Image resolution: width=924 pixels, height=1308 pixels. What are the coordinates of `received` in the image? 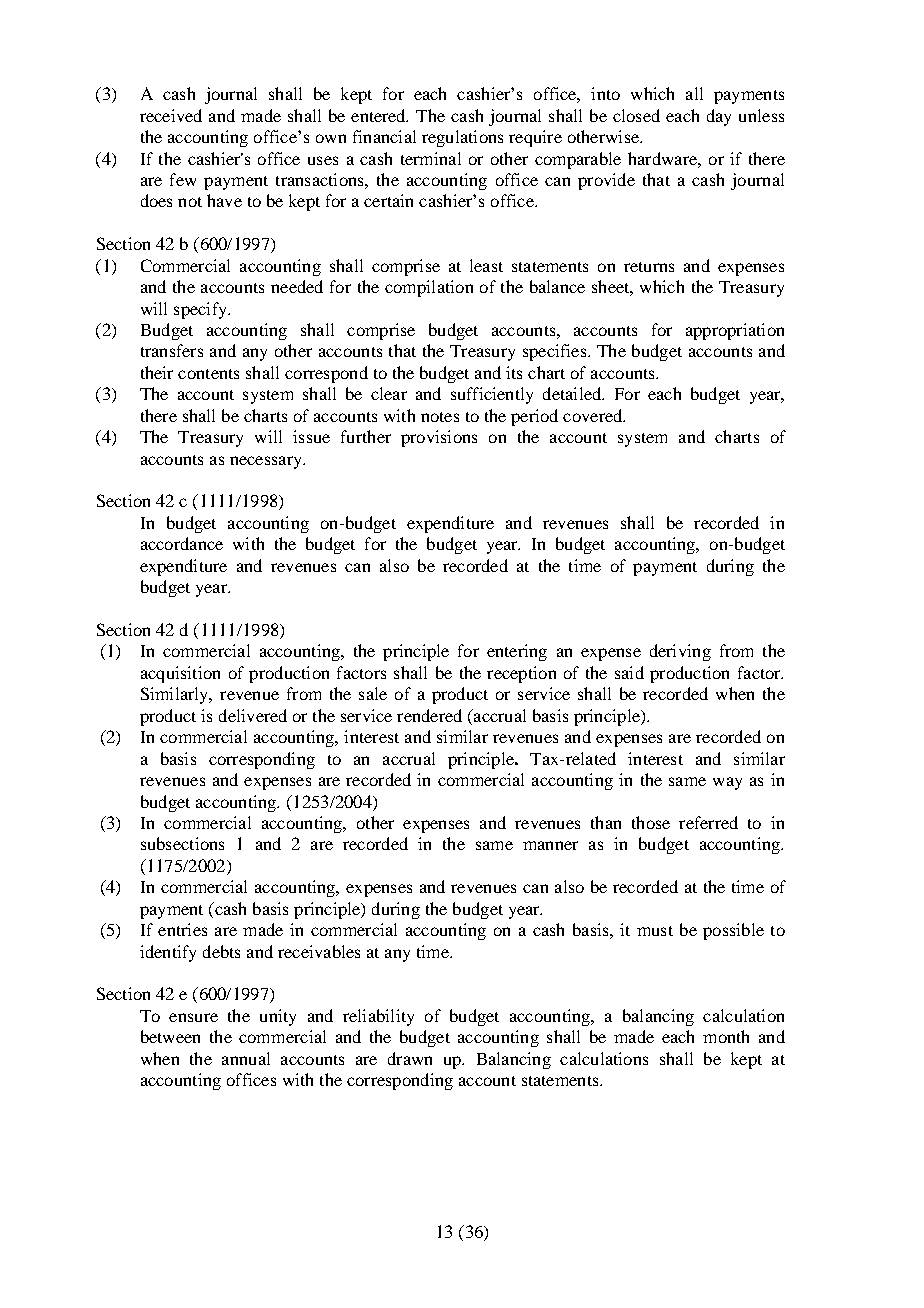 It's located at (171, 115).
